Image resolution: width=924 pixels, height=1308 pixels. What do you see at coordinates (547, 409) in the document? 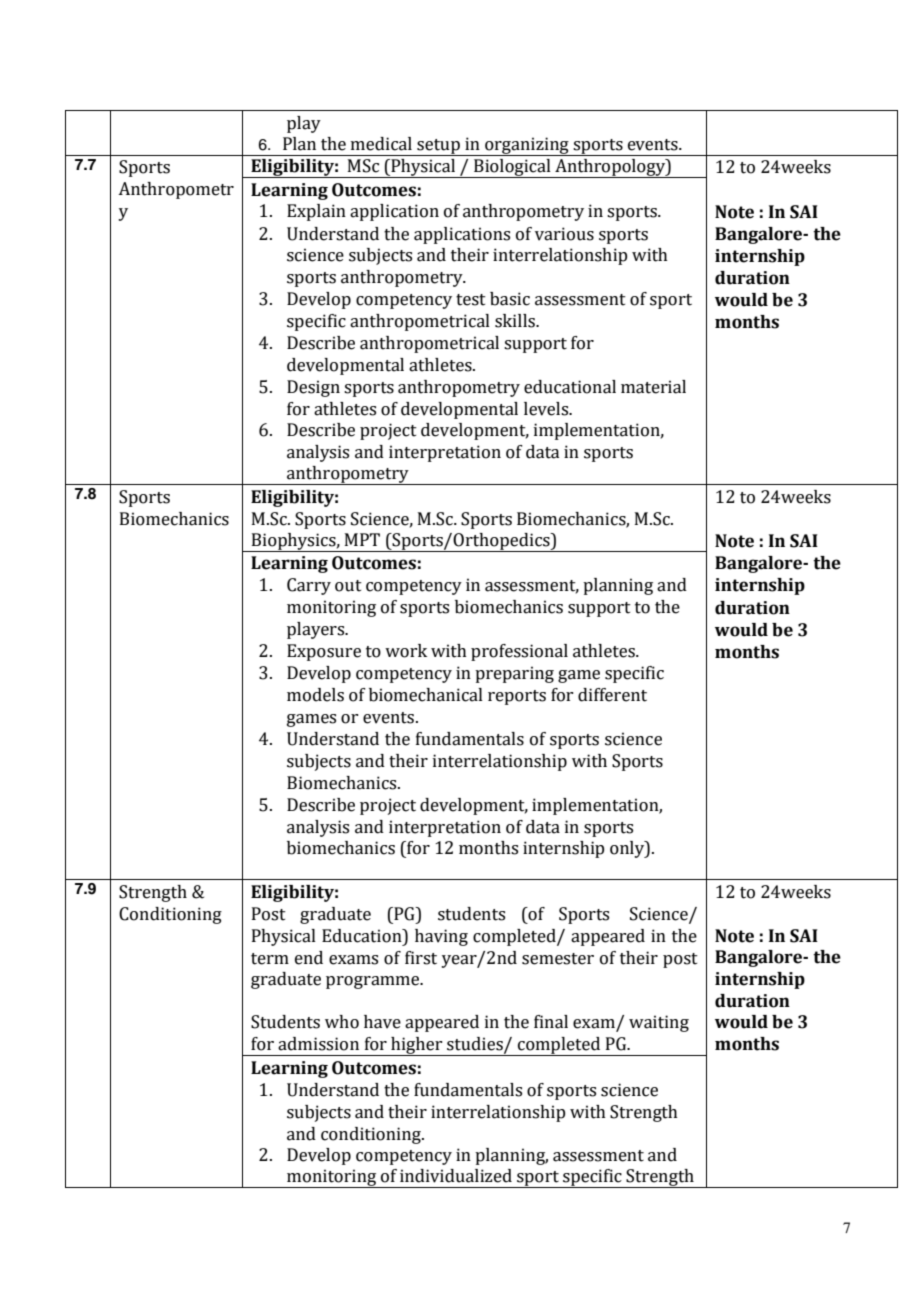
I see `levels` at bounding box center [547, 409].
